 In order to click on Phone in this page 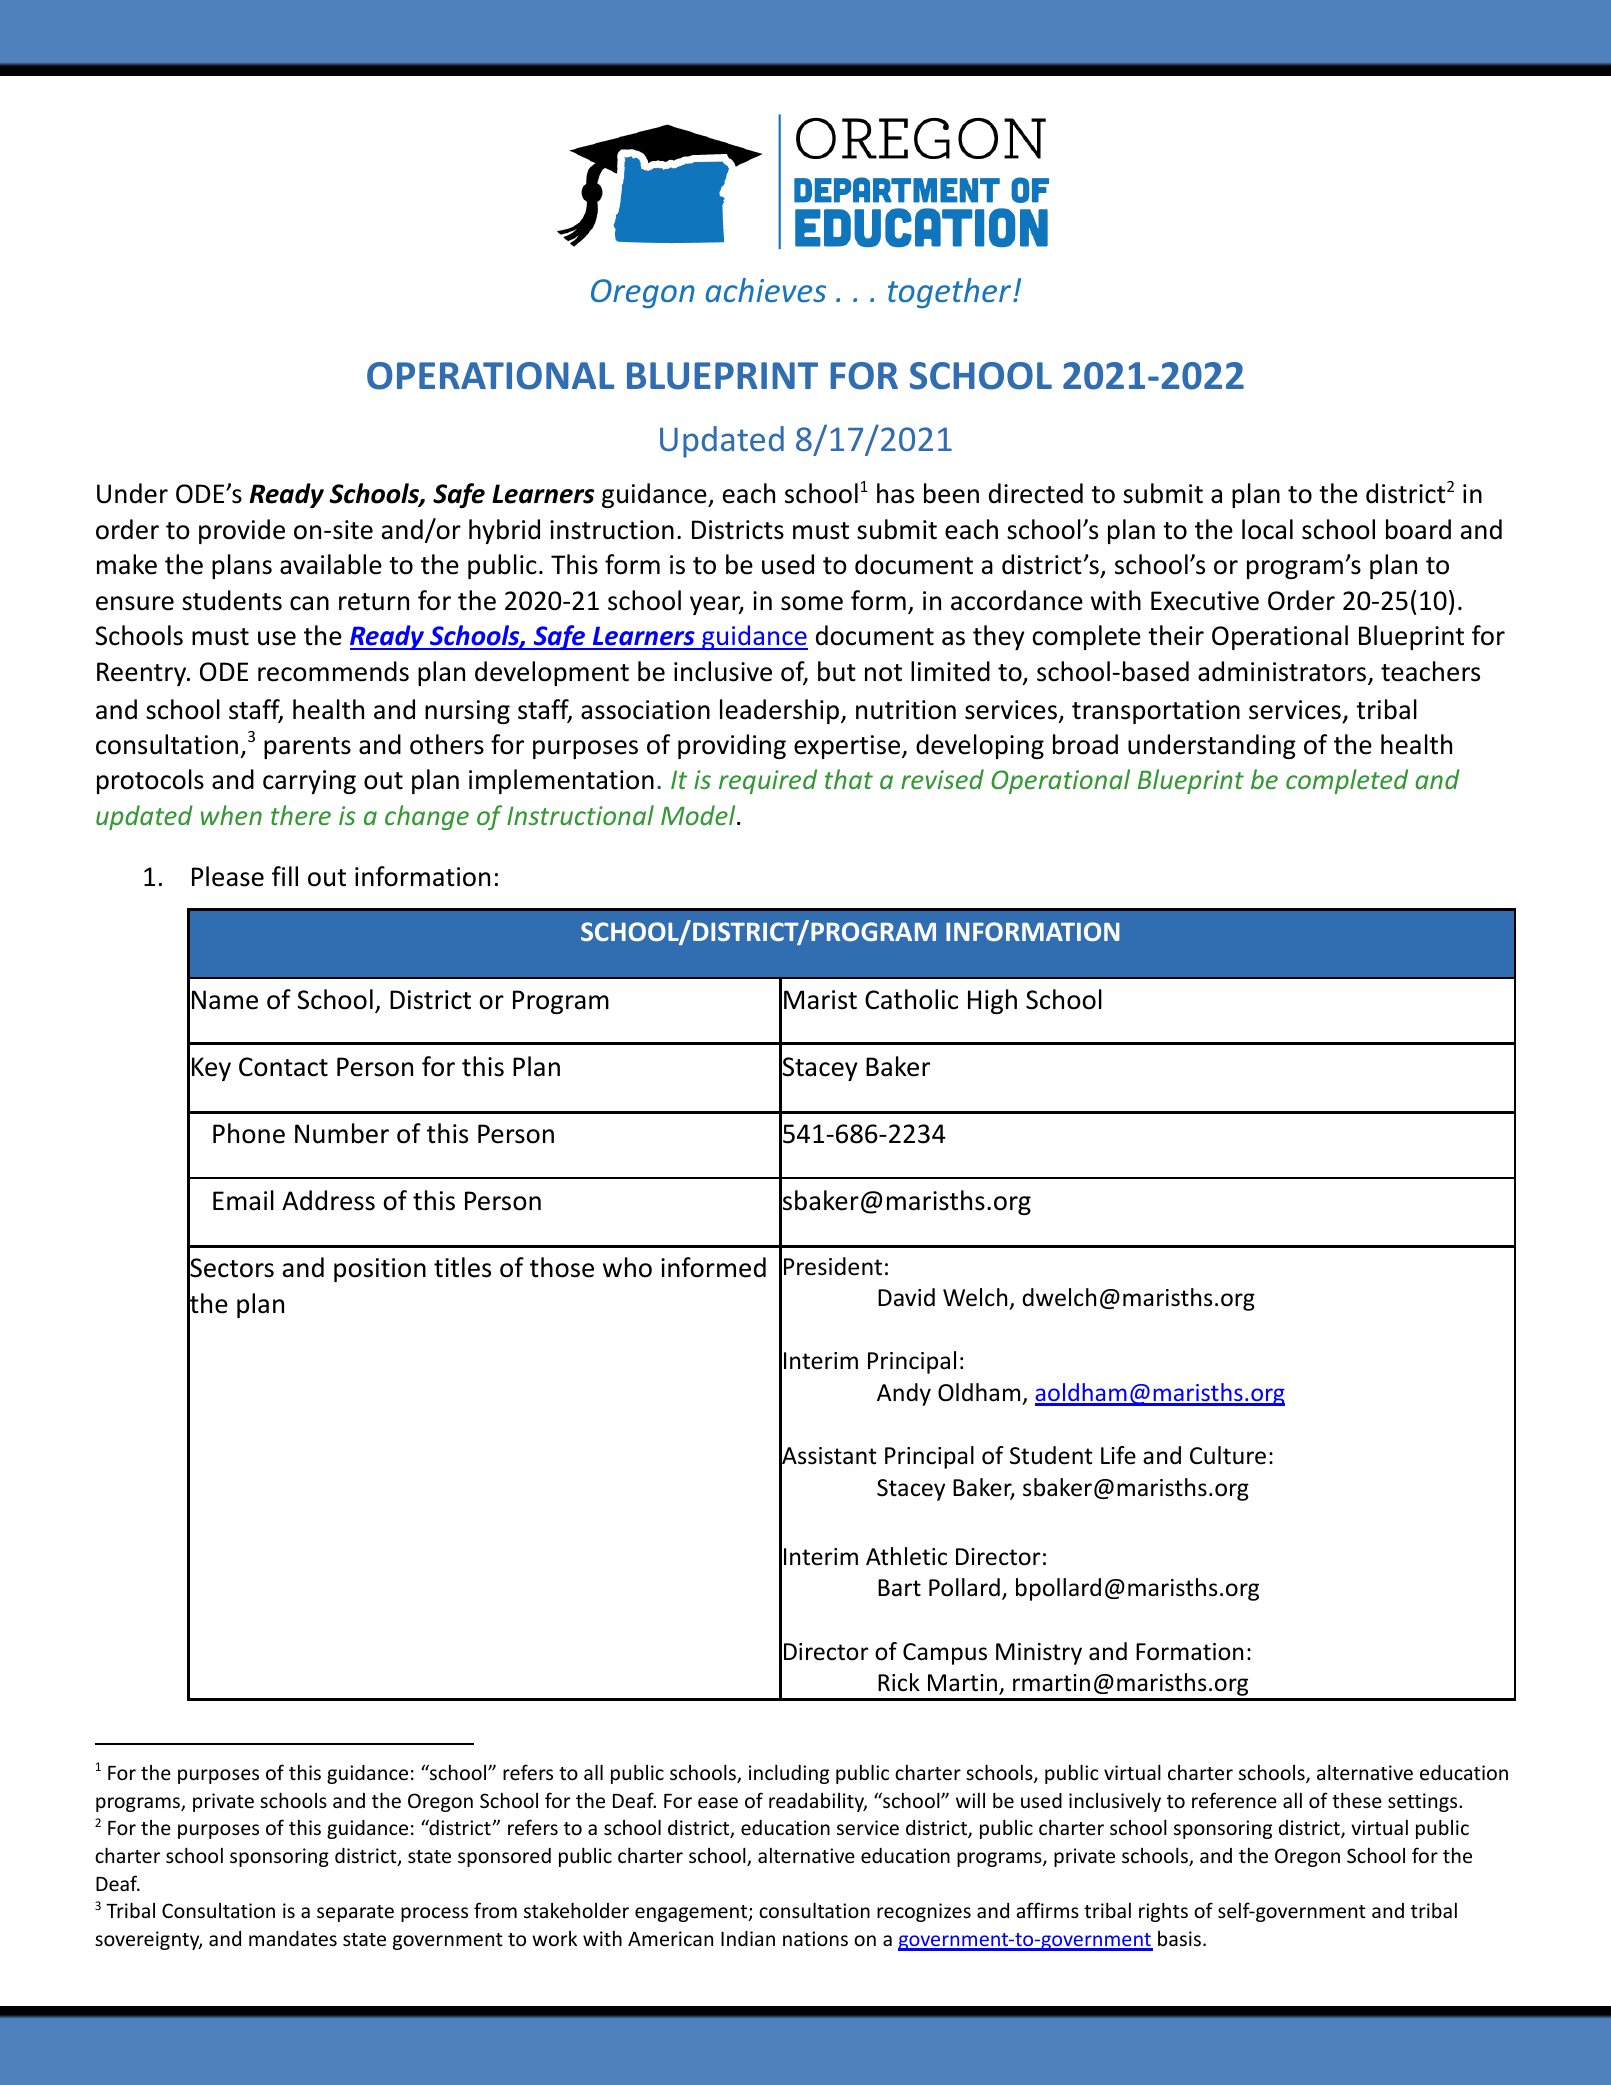, I will do `click(249, 1133)`.
